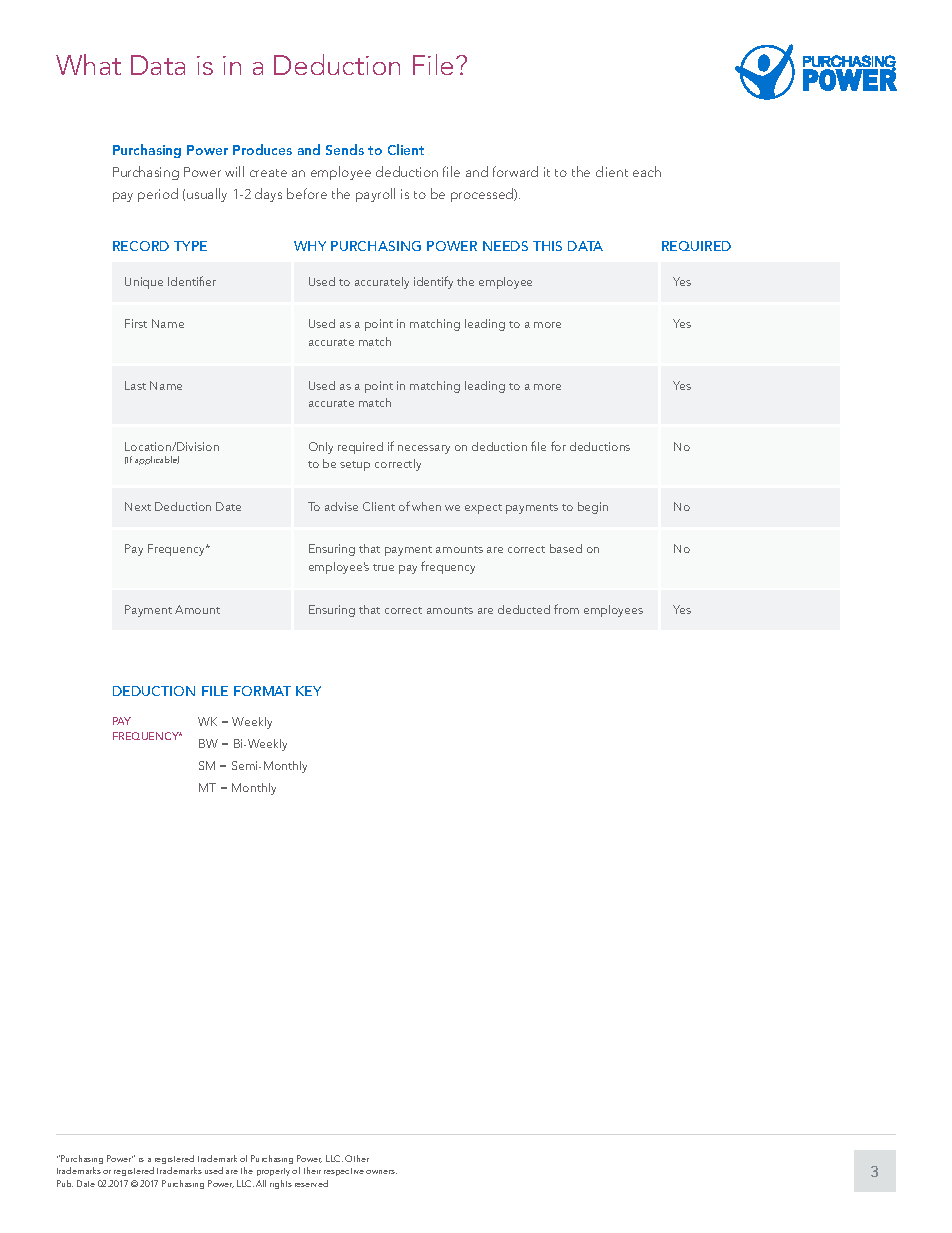  What do you see at coordinates (345, 149) in the screenshot?
I see `Sends` at bounding box center [345, 149].
